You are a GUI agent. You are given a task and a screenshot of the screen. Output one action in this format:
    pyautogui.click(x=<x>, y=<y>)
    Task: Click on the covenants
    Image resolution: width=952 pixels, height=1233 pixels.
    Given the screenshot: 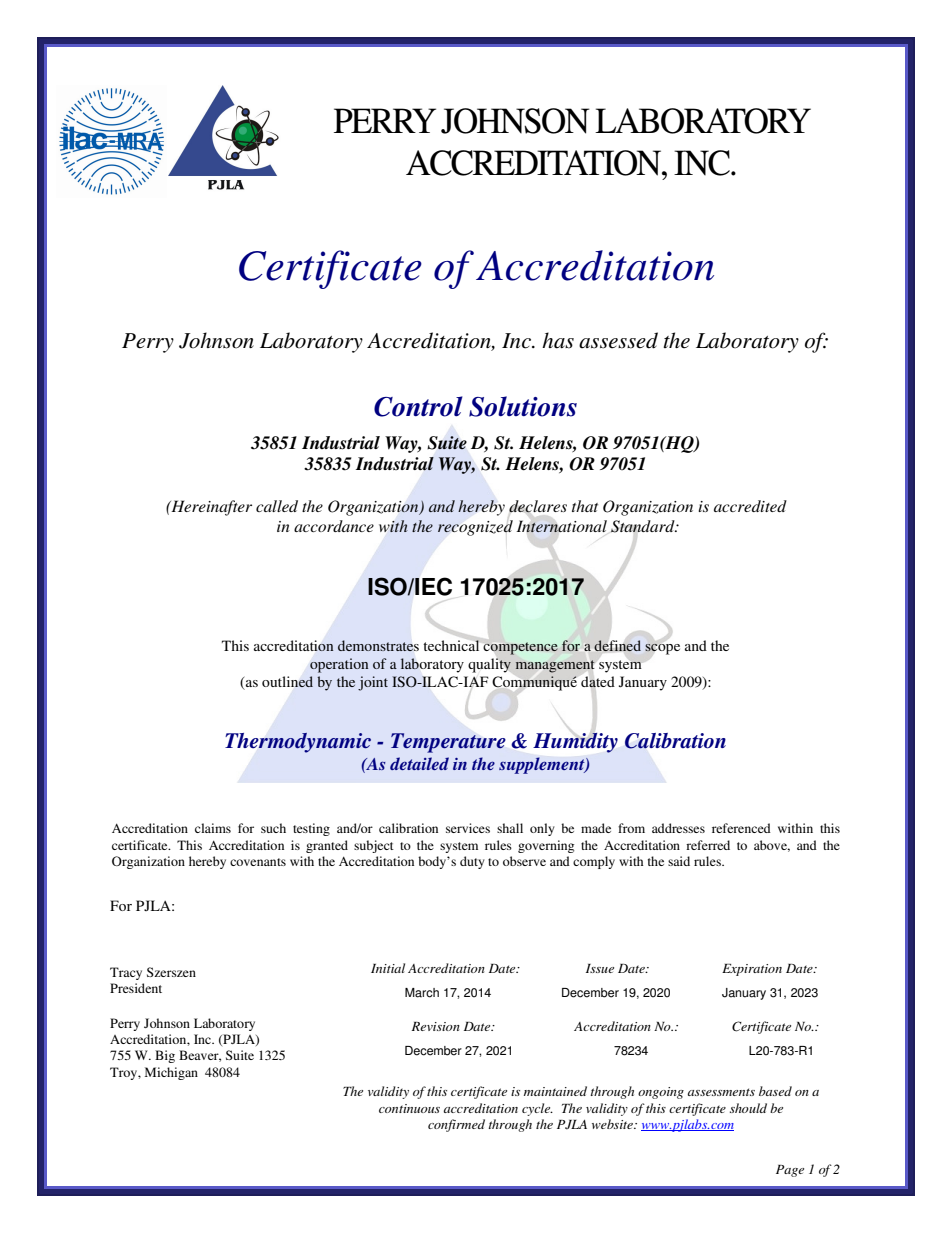 What is the action you would take?
    pyautogui.click(x=258, y=862)
